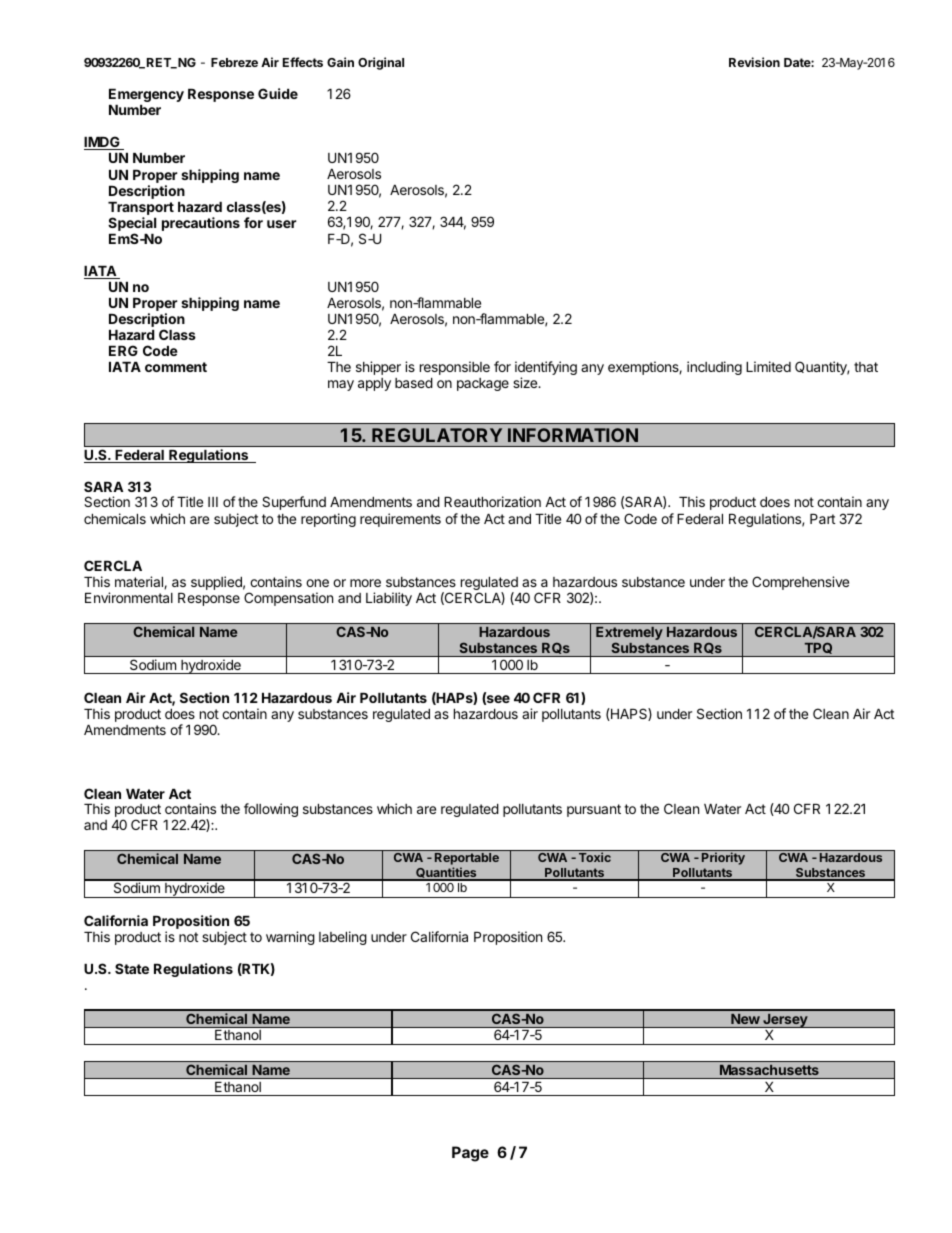  Describe the element at coordinates (288, 599) in the screenshot. I see `Compensation` at that location.
